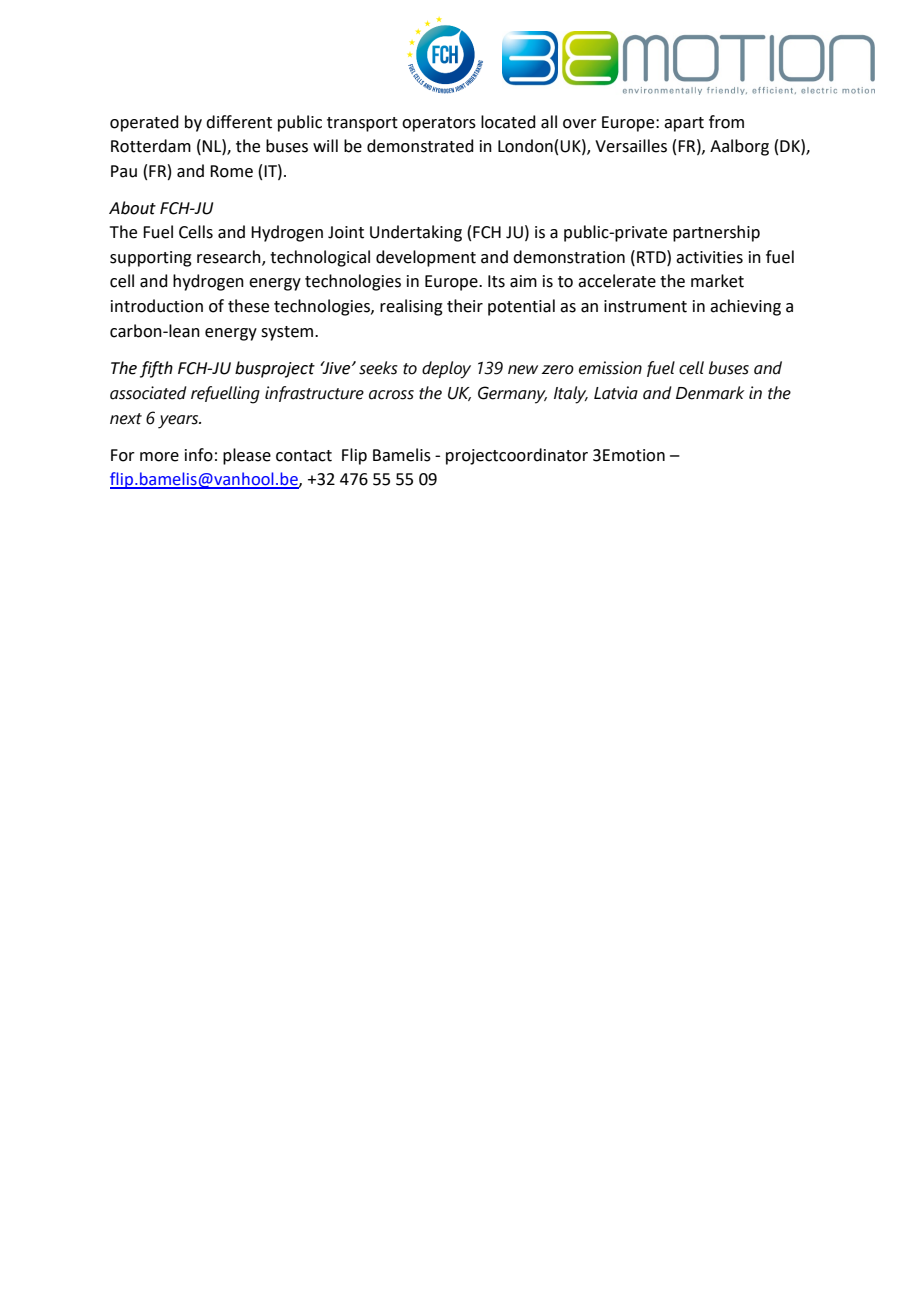 This screenshot has width=924, height=1308. What do you see at coordinates (199, 455) in the screenshot?
I see `info` at bounding box center [199, 455].
